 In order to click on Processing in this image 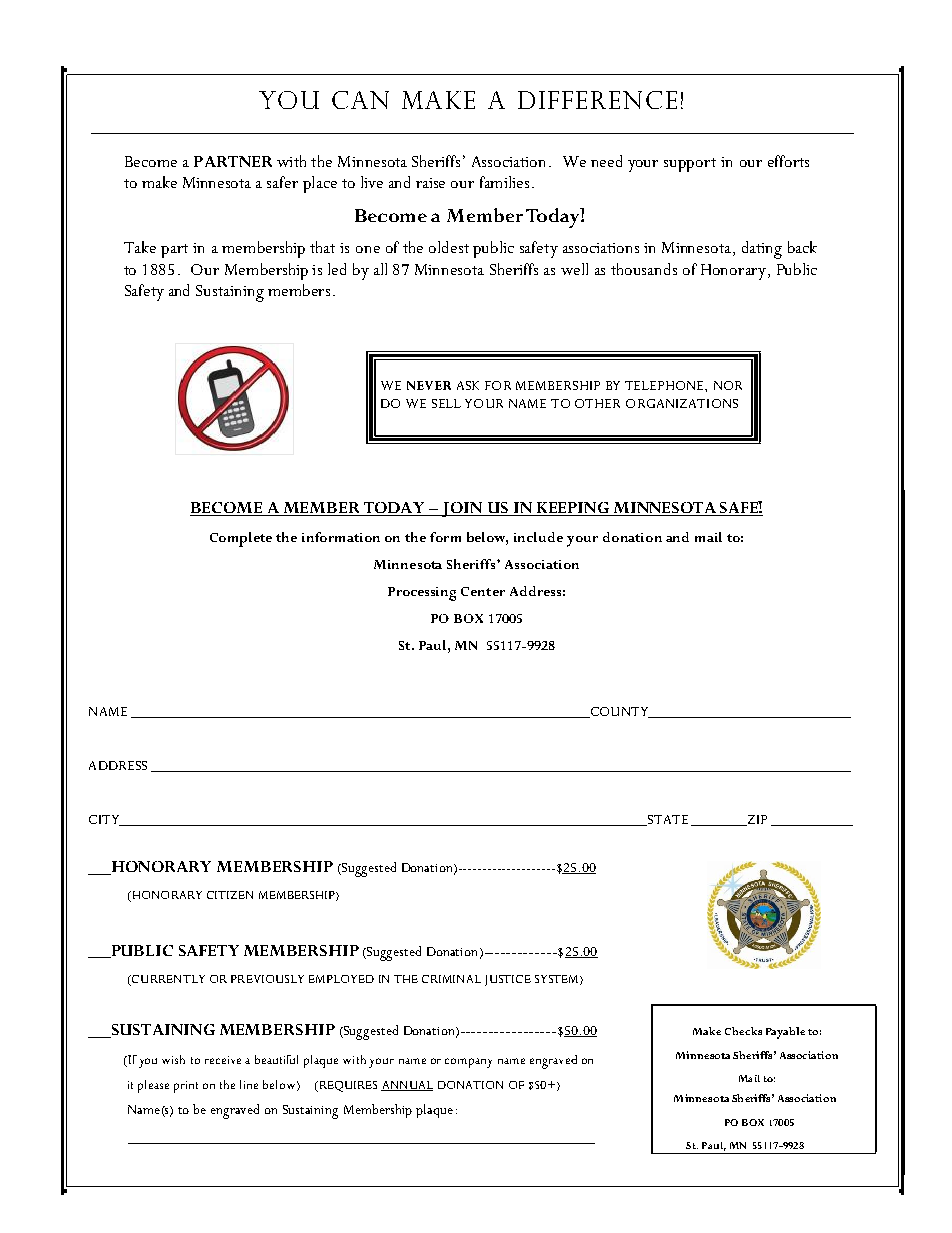, I will do `click(422, 594)`.
